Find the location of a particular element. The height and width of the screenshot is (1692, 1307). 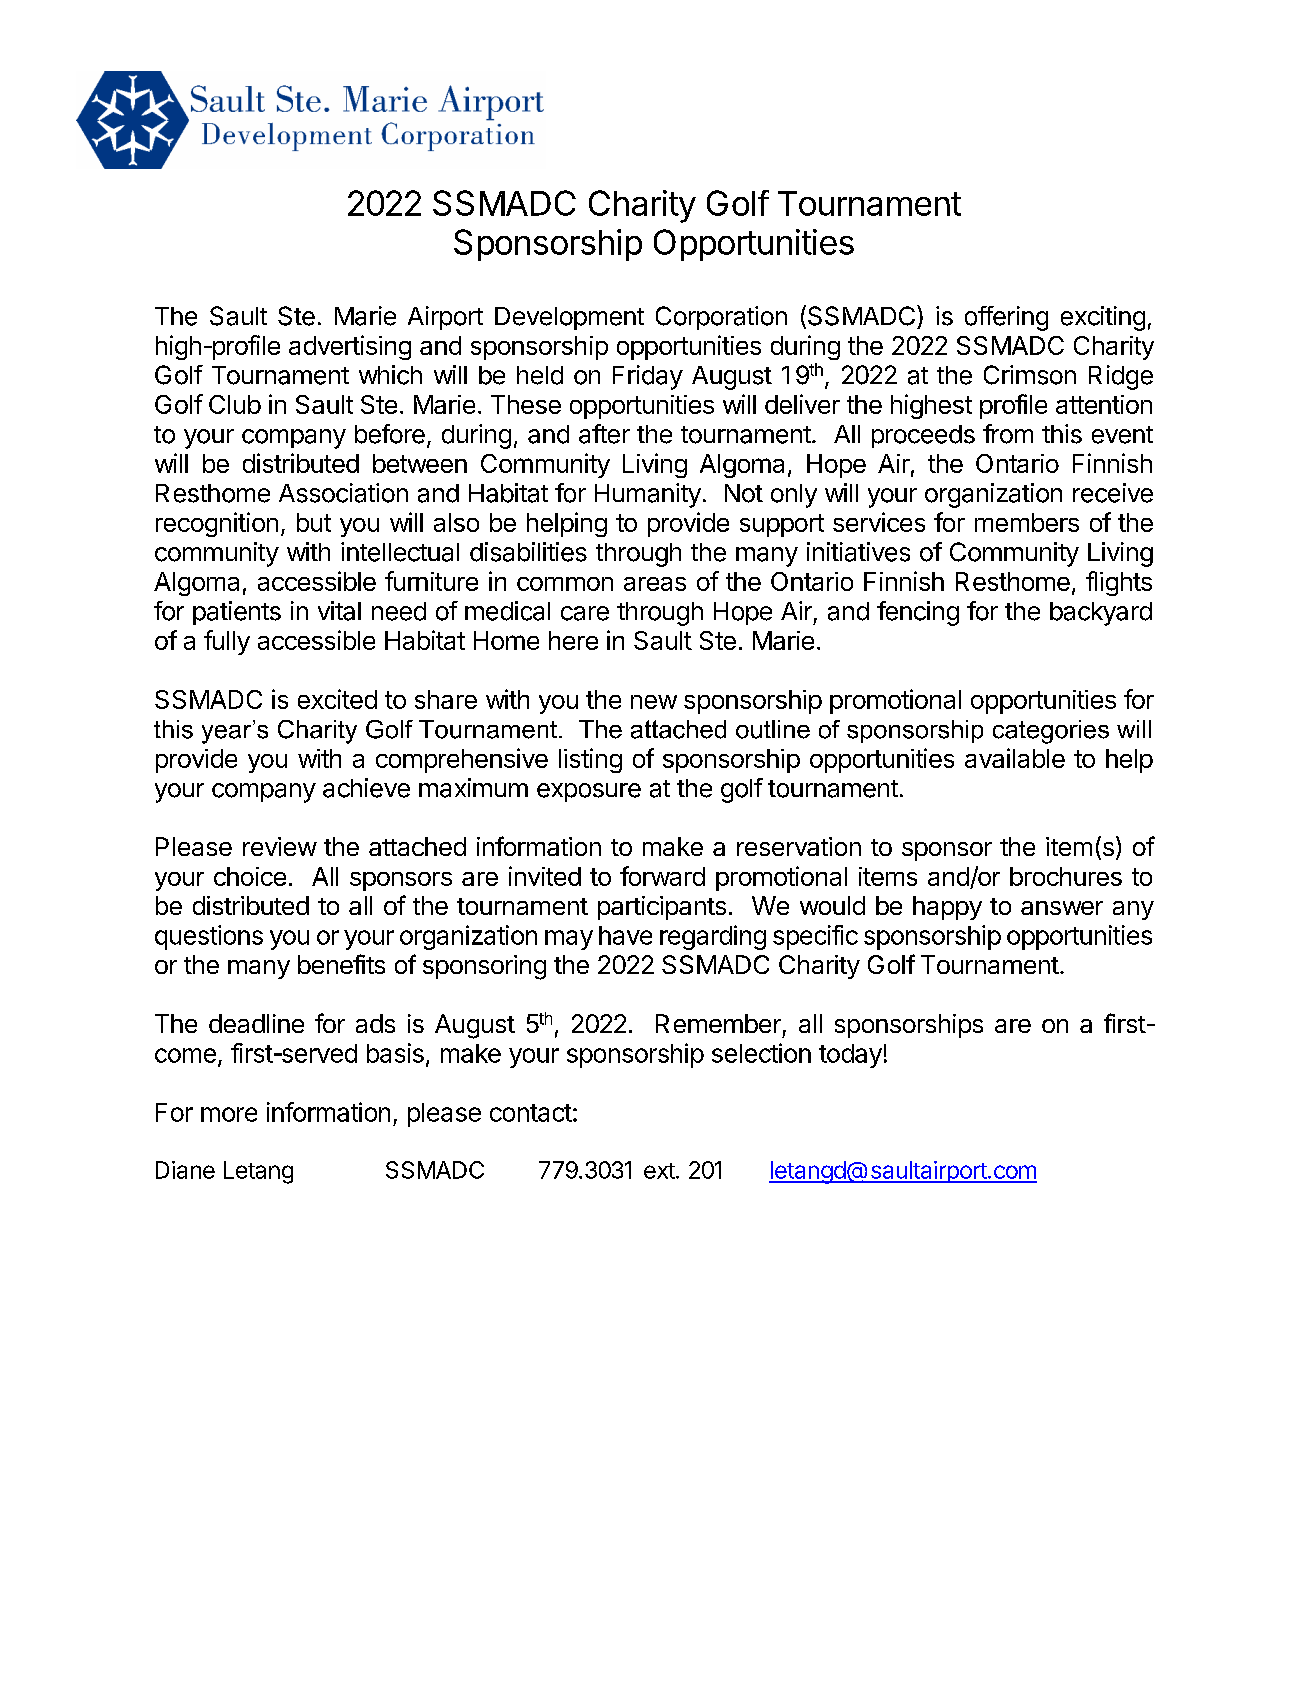

ext is located at coordinates (659, 1171).
